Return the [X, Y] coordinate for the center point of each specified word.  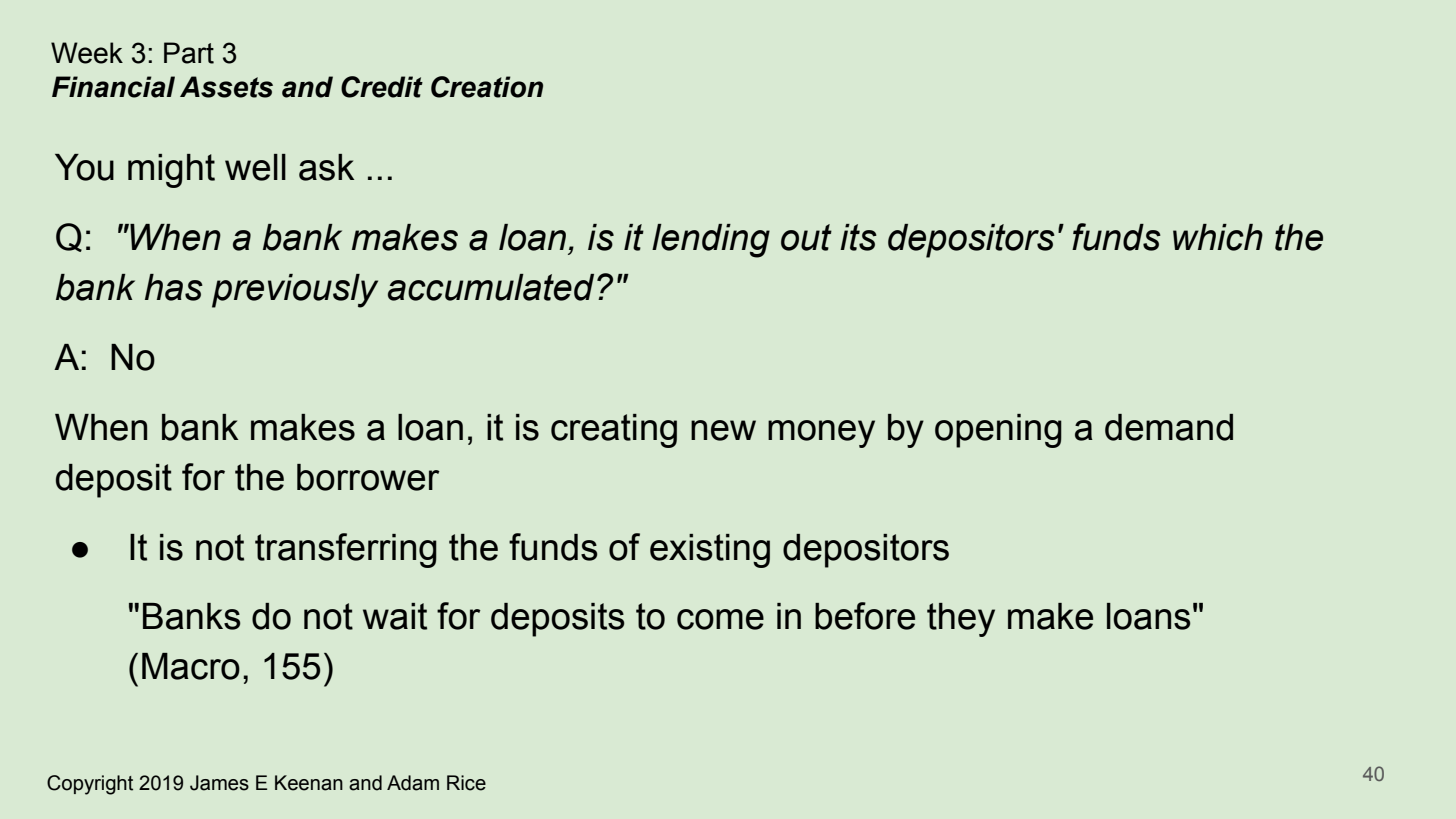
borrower [368, 477]
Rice [466, 783]
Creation [487, 87]
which [1218, 237]
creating [614, 431]
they [961, 620]
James [219, 783]
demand [1169, 427]
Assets [226, 87]
